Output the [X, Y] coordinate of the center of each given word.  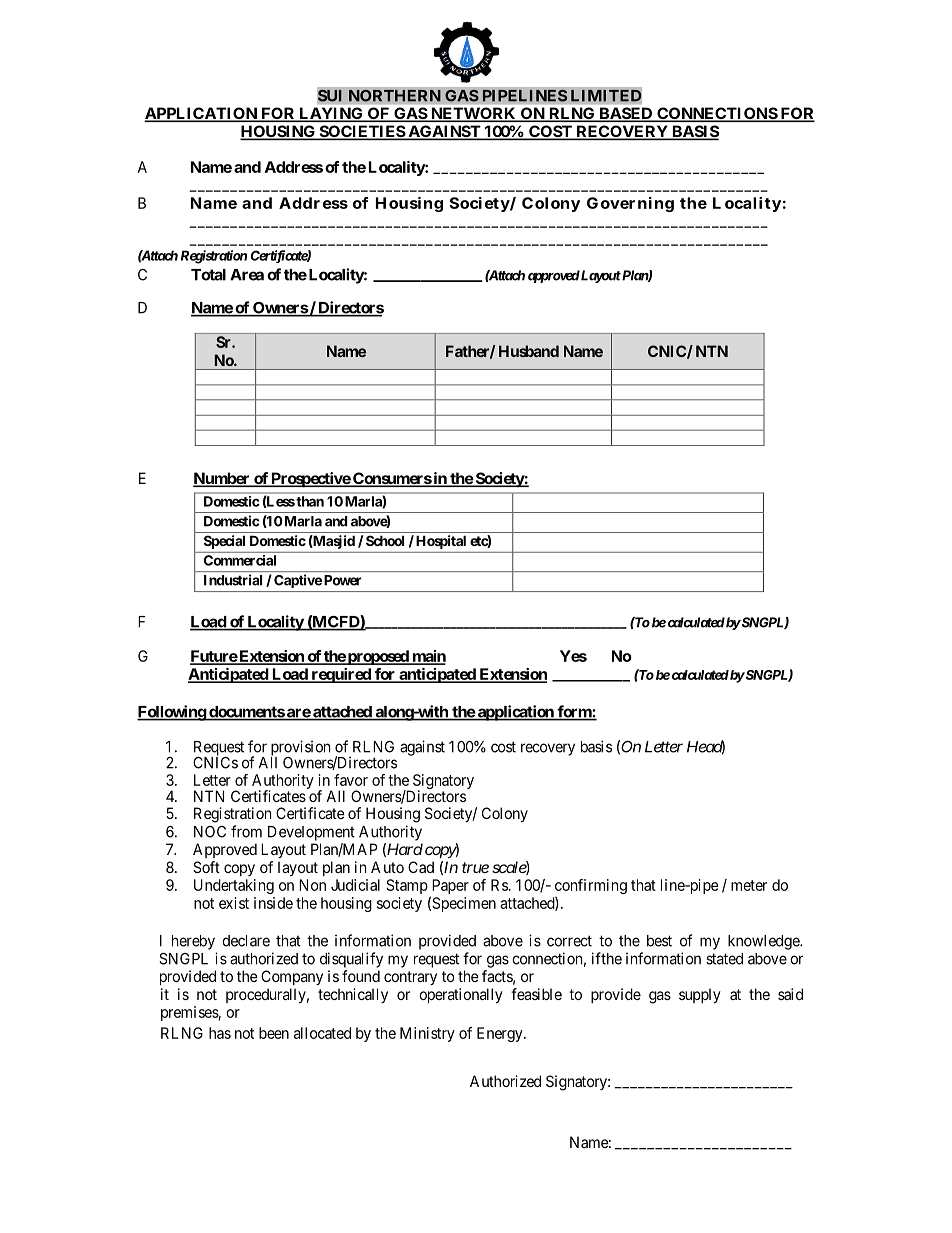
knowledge [764, 942]
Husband [529, 351]
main [428, 657]
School [385, 540]
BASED [626, 114]
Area [247, 275]
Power [342, 580]
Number [222, 479]
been [274, 1033]
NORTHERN [395, 95]
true [475, 867]
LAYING [331, 114]
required [341, 675]
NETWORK [473, 114]
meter [749, 885]
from [246, 831]
